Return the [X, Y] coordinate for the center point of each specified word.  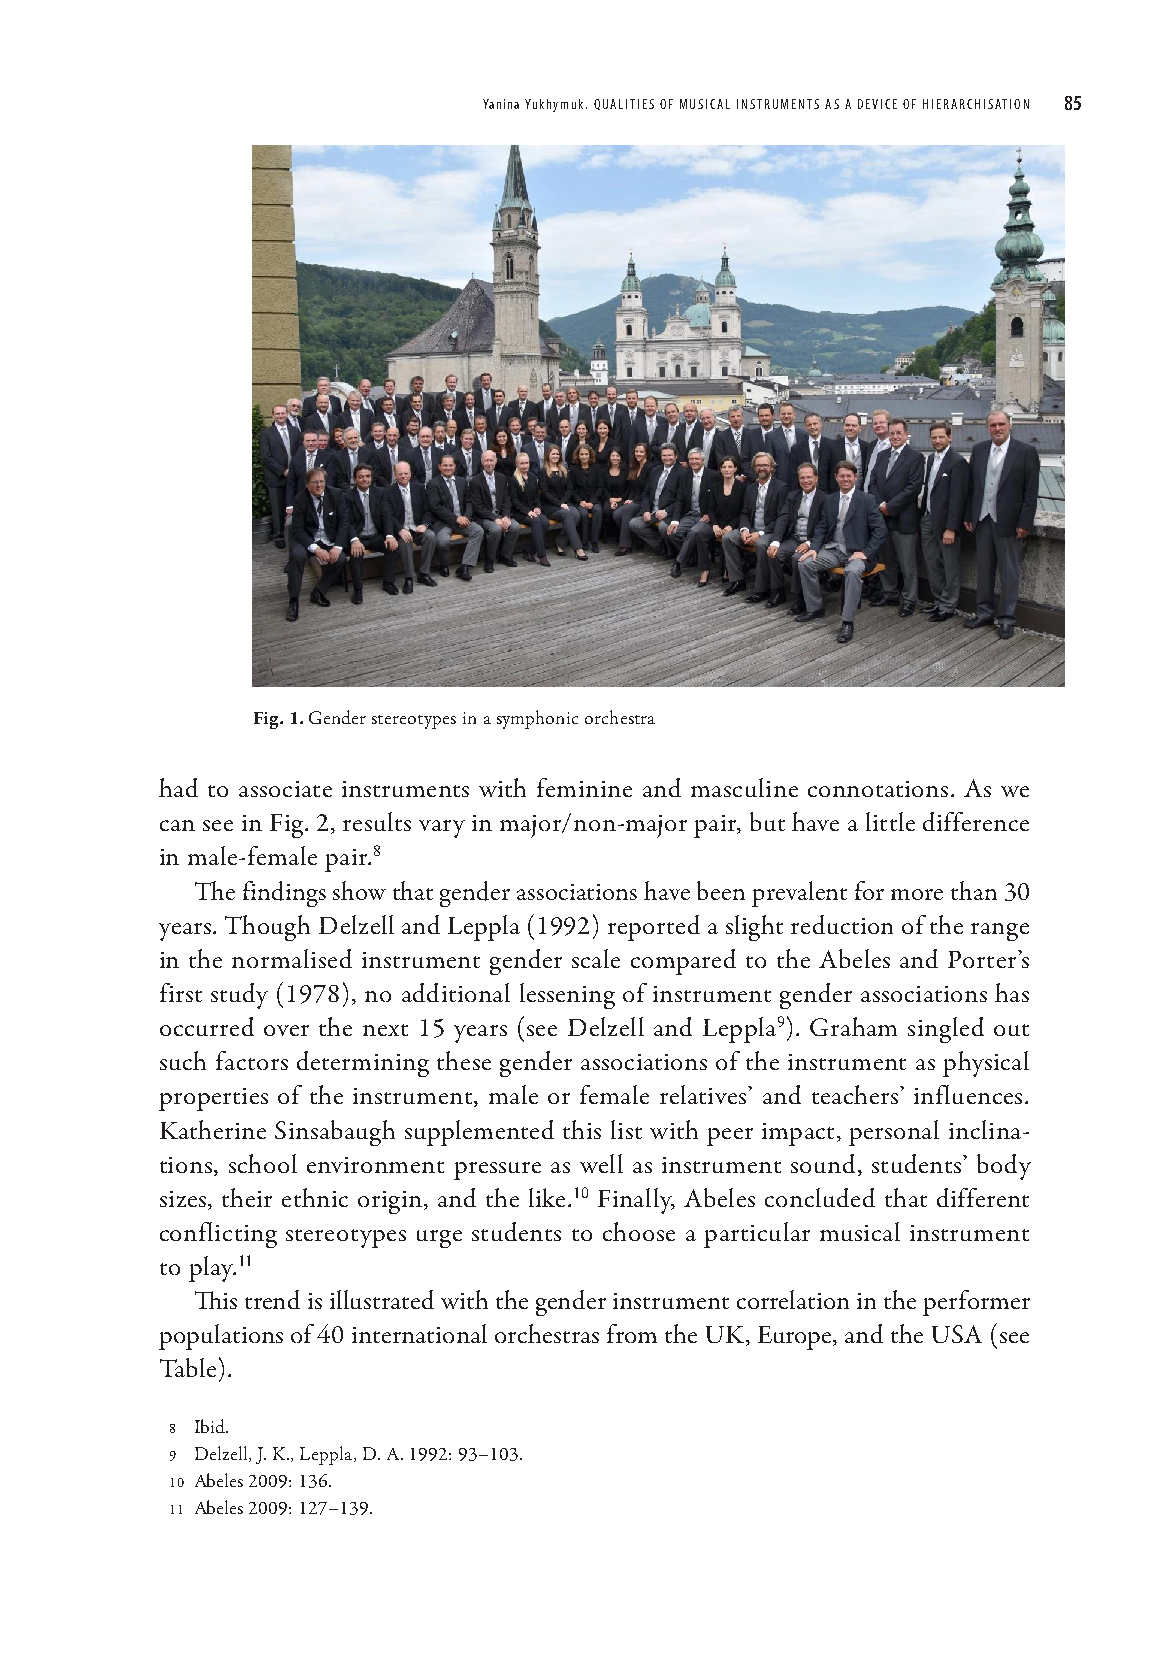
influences [968, 1094]
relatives [704, 1094]
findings [284, 894]
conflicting [218, 1235]
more [917, 894]
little [890, 821]
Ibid [211, 1426]
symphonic [537, 719]
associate [285, 789]
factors [252, 1060]
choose [639, 1231]
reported [654, 928]
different [983, 1197]
